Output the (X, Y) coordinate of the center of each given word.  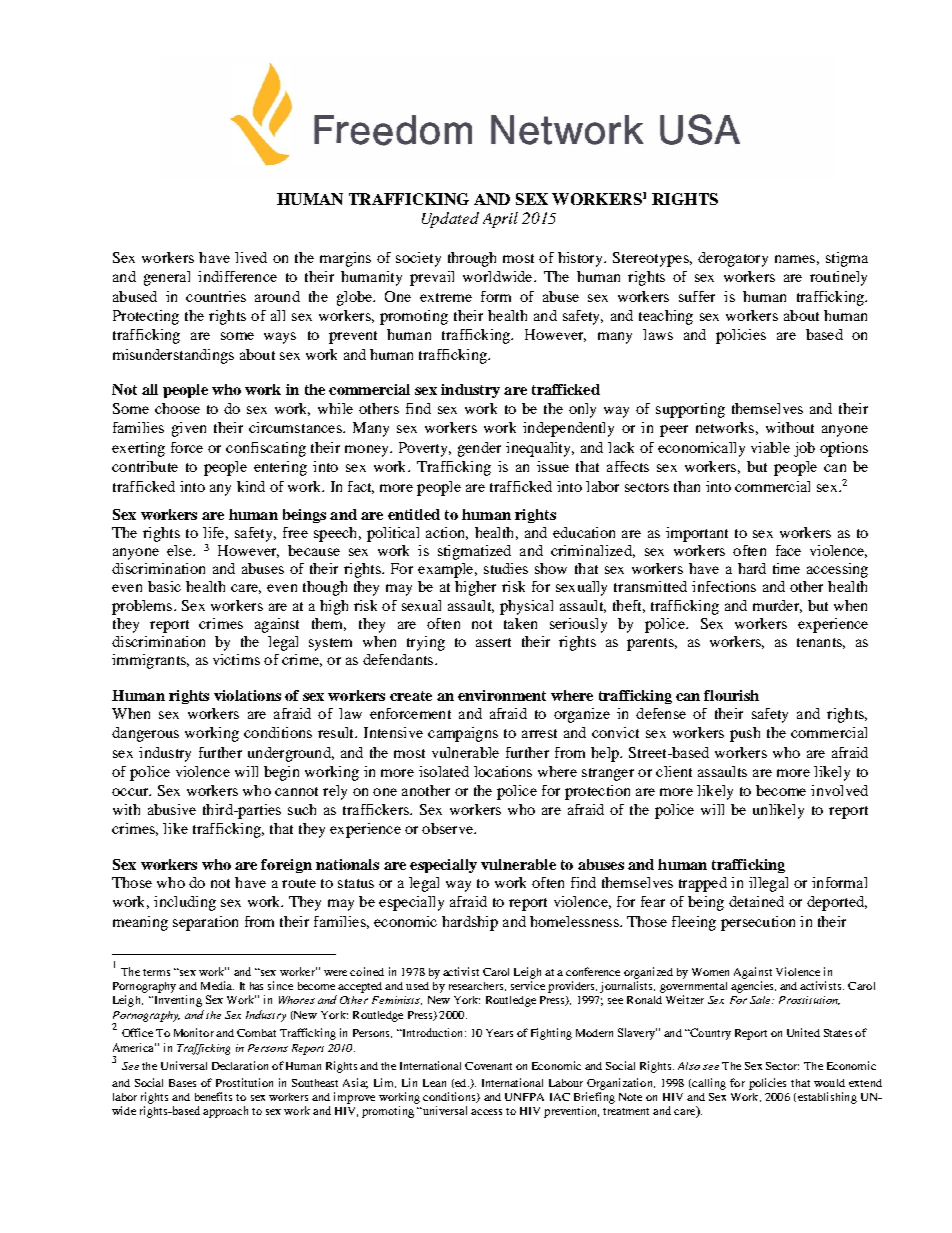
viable (770, 447)
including (185, 903)
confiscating (266, 449)
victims (236, 659)
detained (756, 901)
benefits (213, 1096)
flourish (731, 695)
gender (479, 449)
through (472, 259)
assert (493, 642)
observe (448, 828)
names (795, 259)
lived (251, 257)
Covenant (488, 1066)
